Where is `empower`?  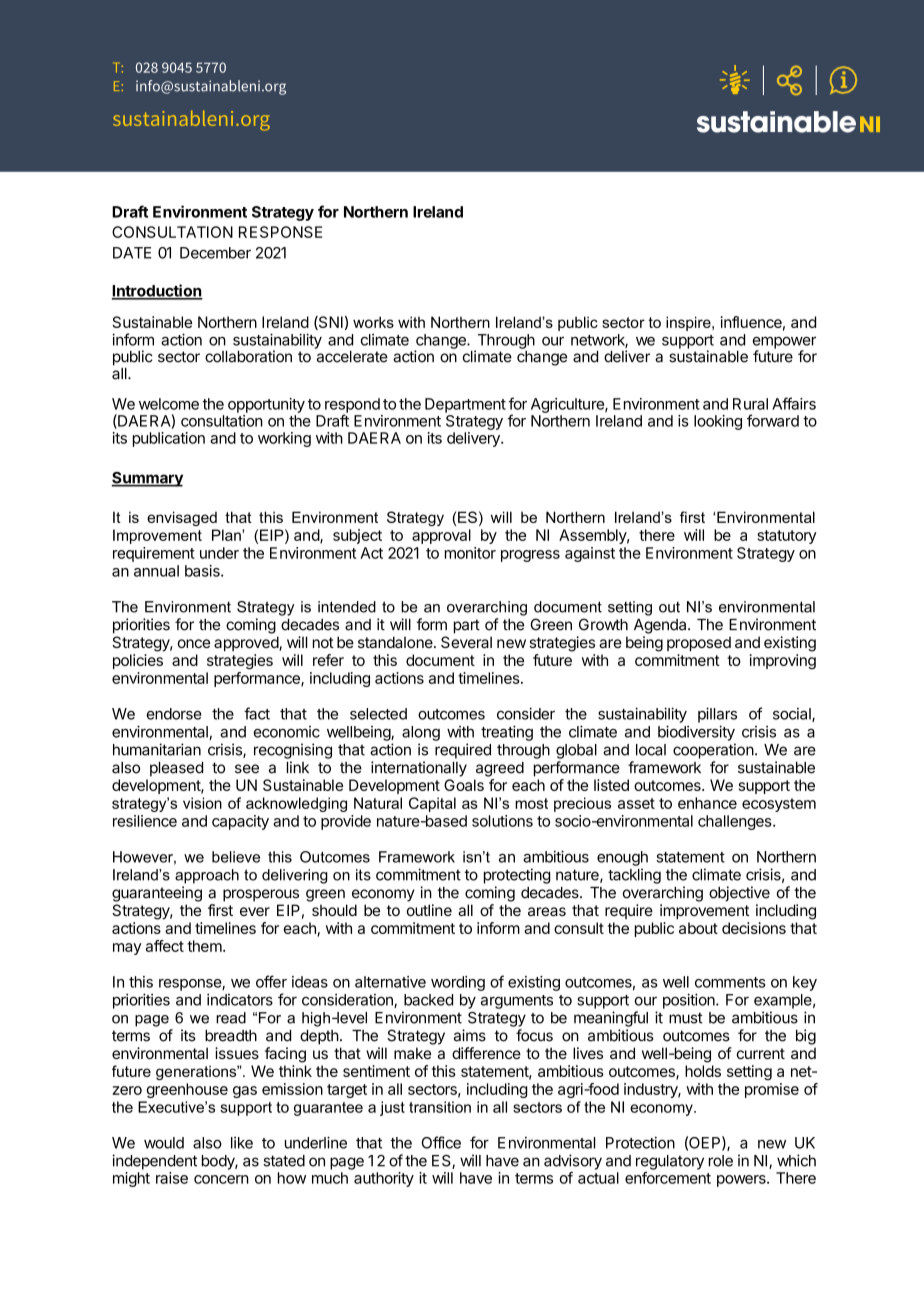 empower is located at coordinates (784, 343).
